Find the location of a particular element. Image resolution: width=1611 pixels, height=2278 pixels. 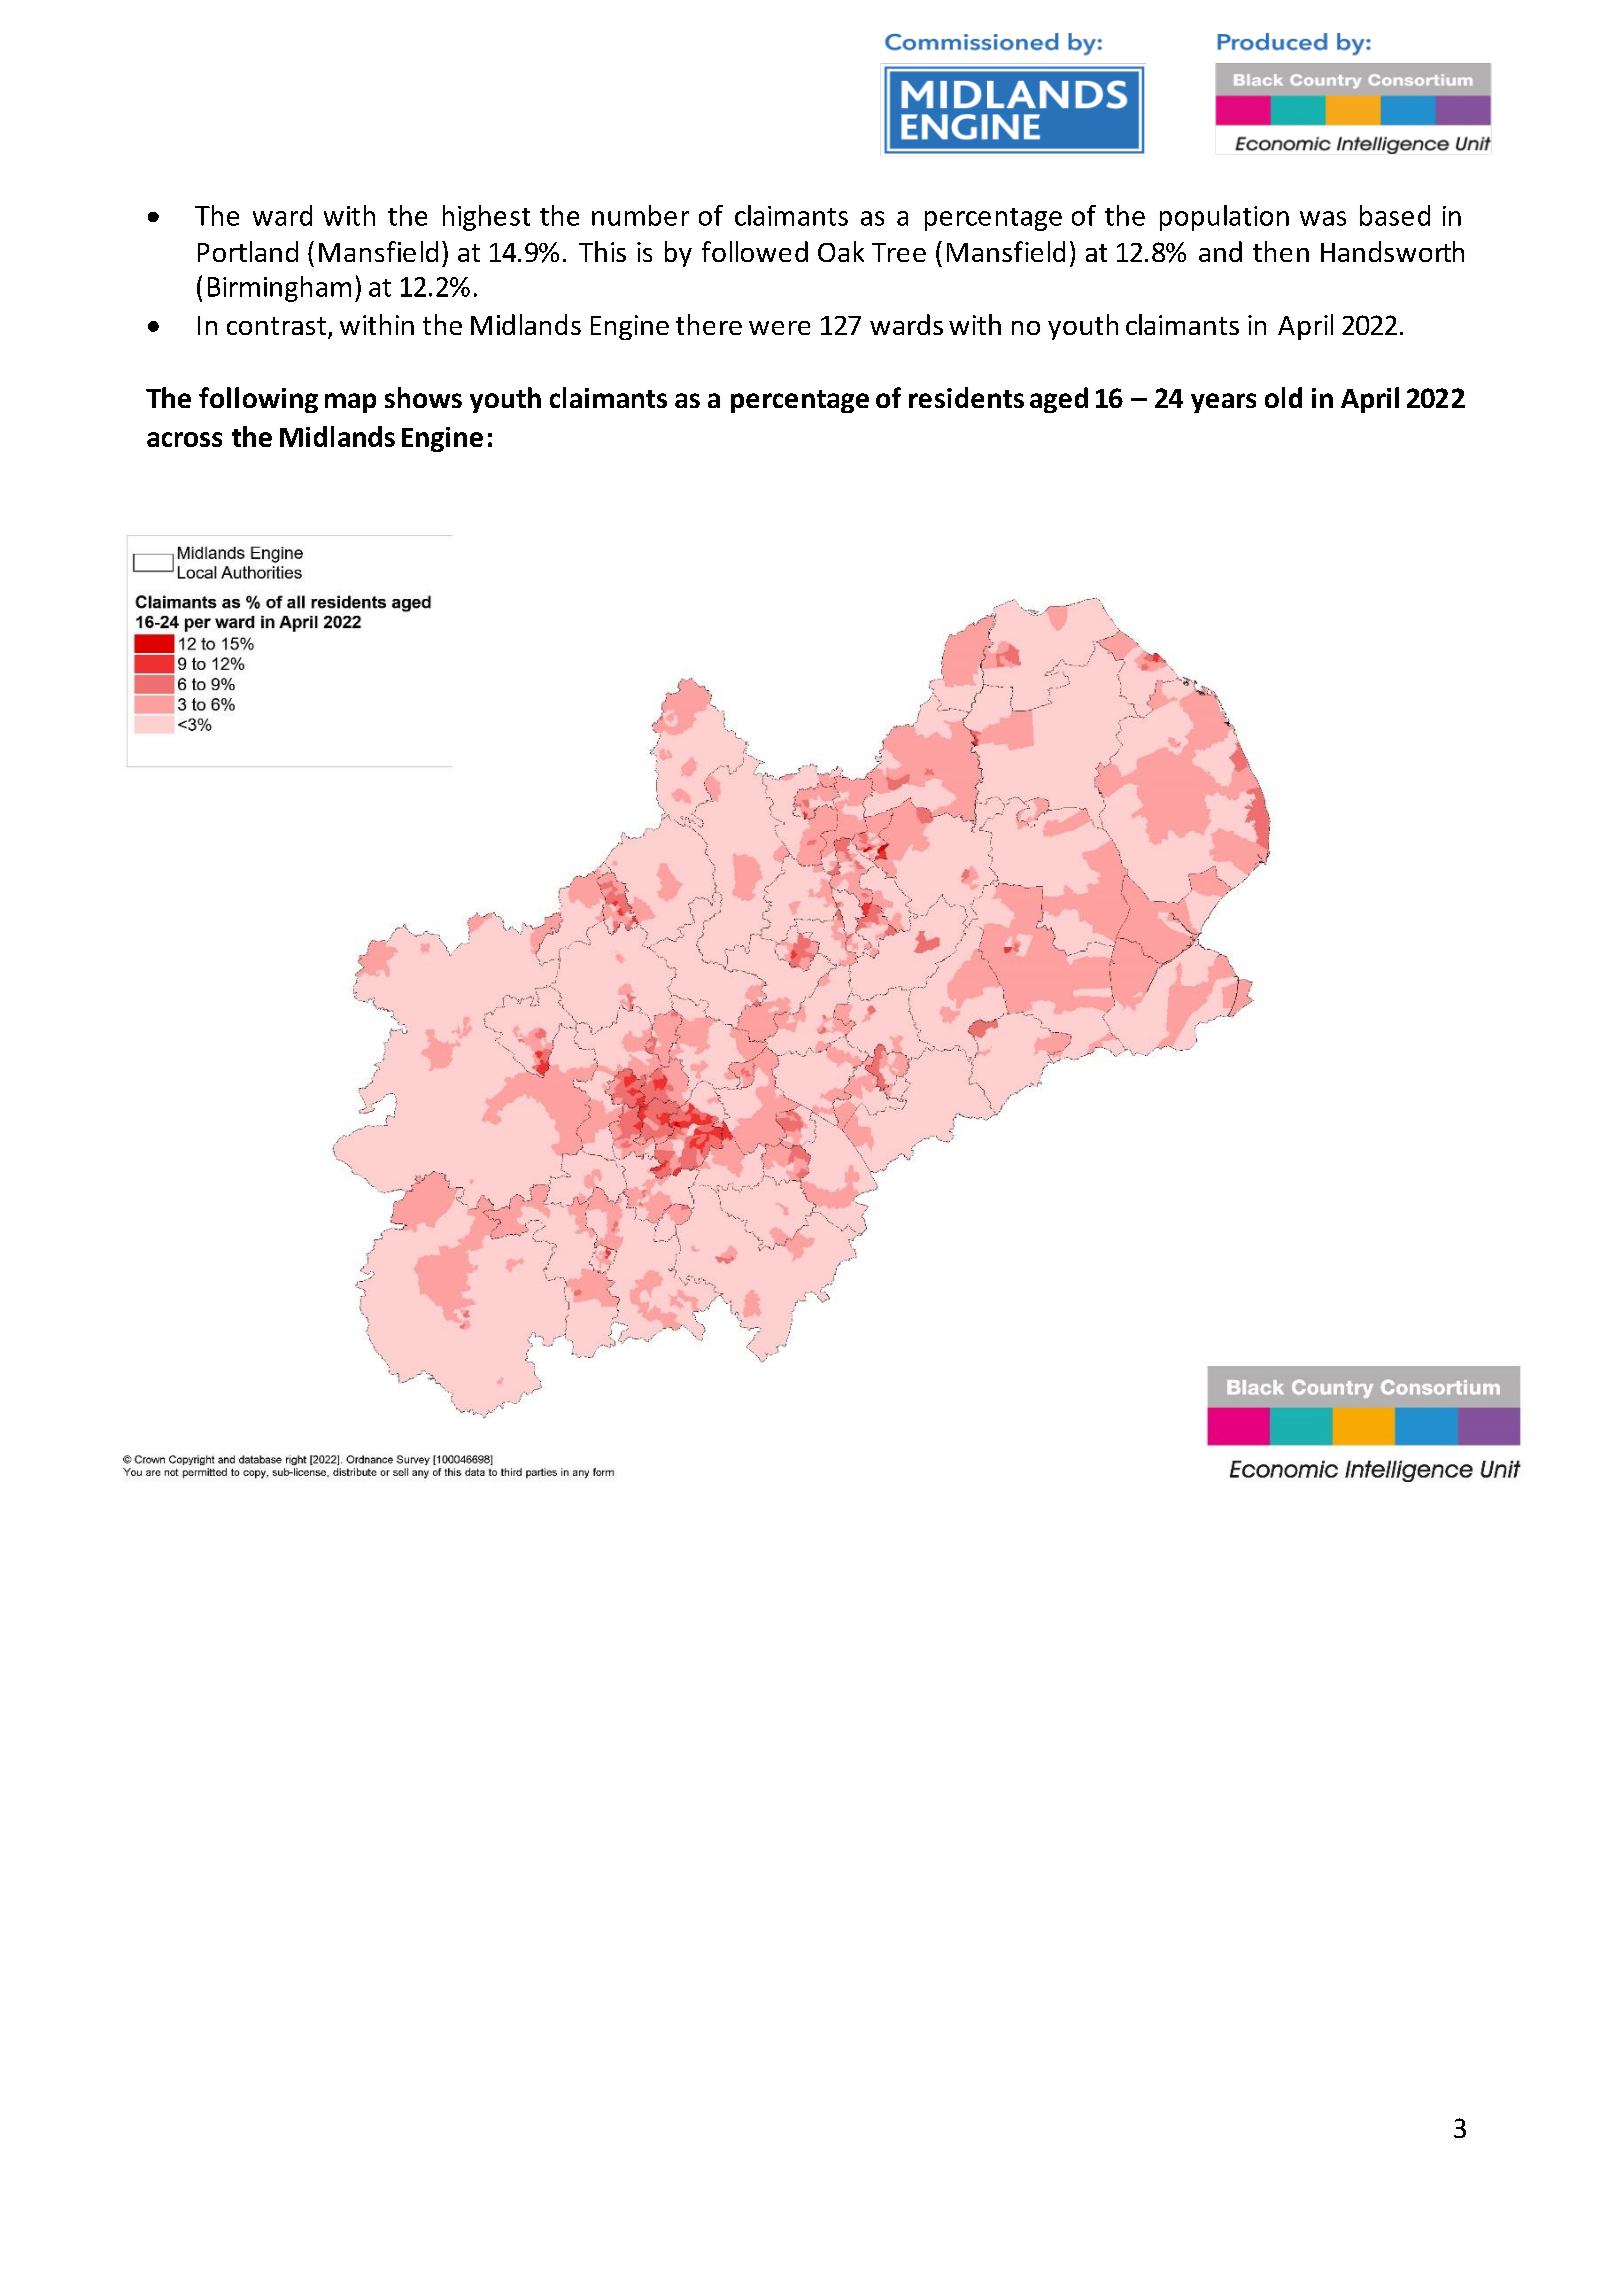

number is located at coordinates (640, 215).
